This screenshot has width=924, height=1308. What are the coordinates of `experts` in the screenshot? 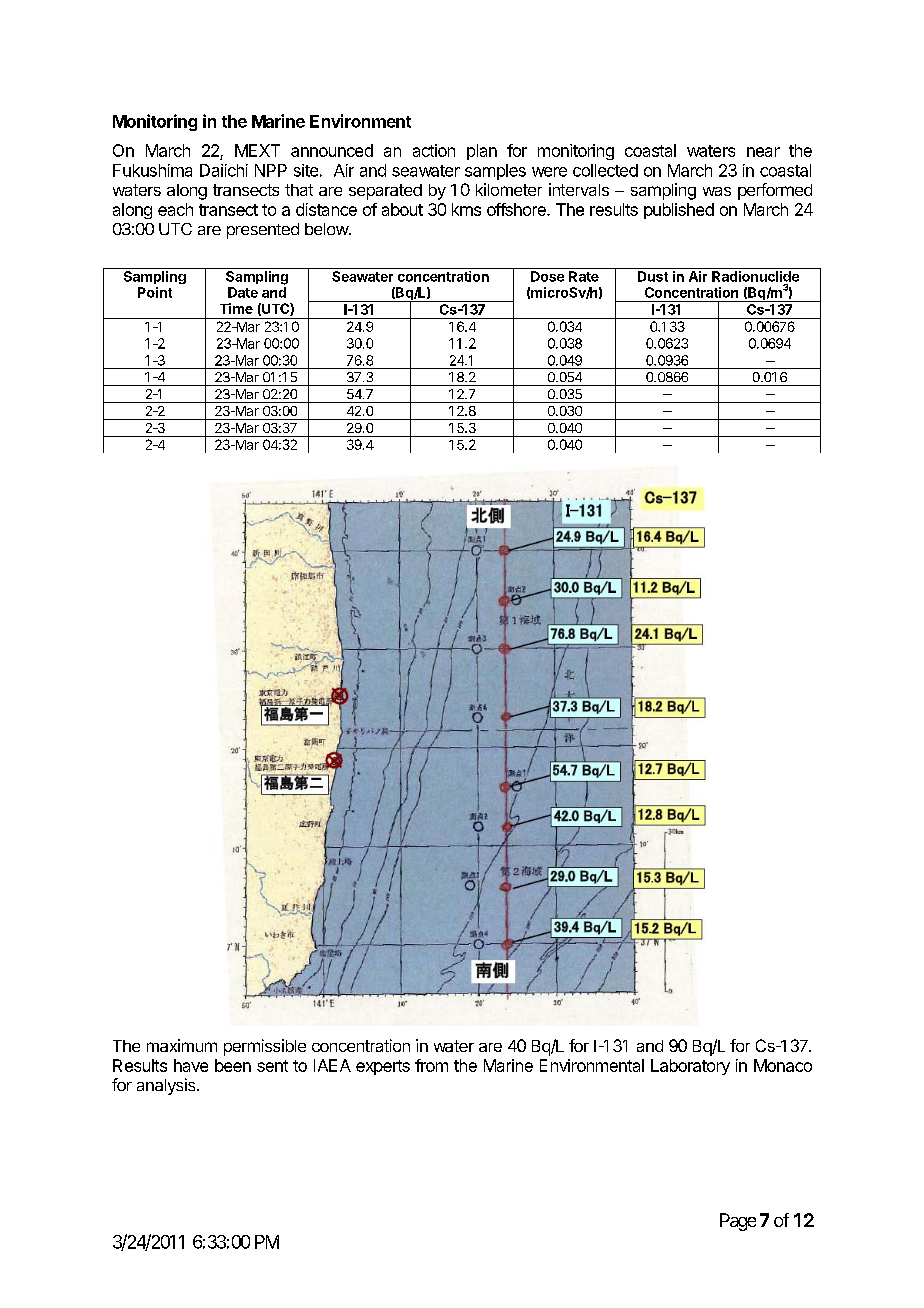 It's located at (383, 1067).
